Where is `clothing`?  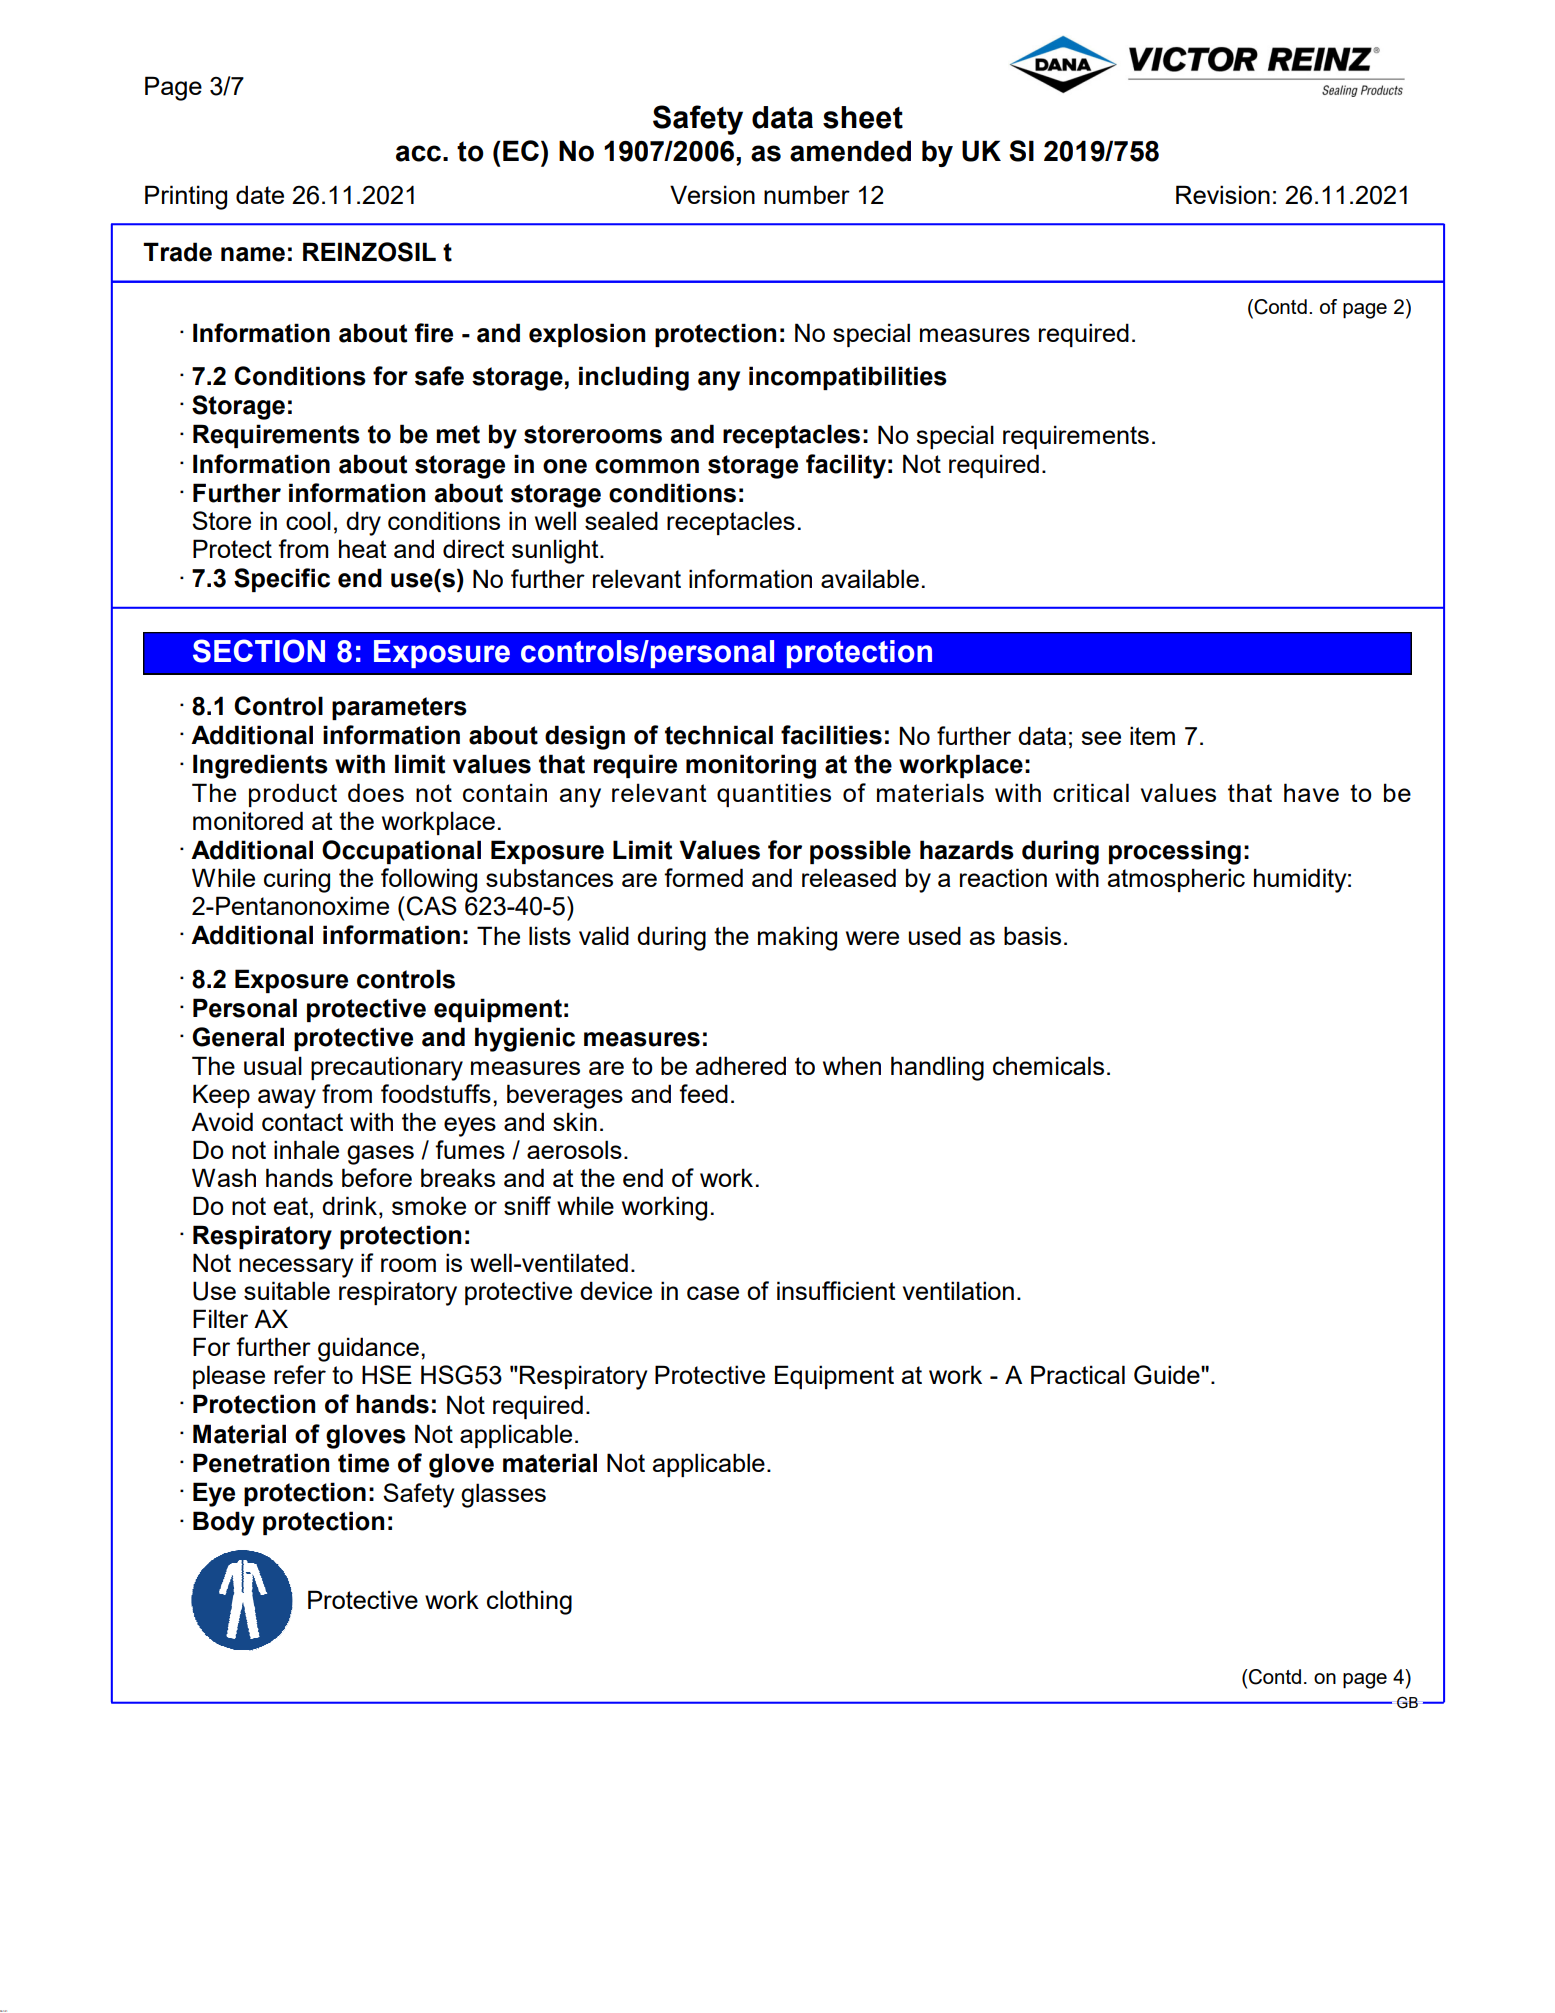
clothing is located at coordinates (529, 1602).
